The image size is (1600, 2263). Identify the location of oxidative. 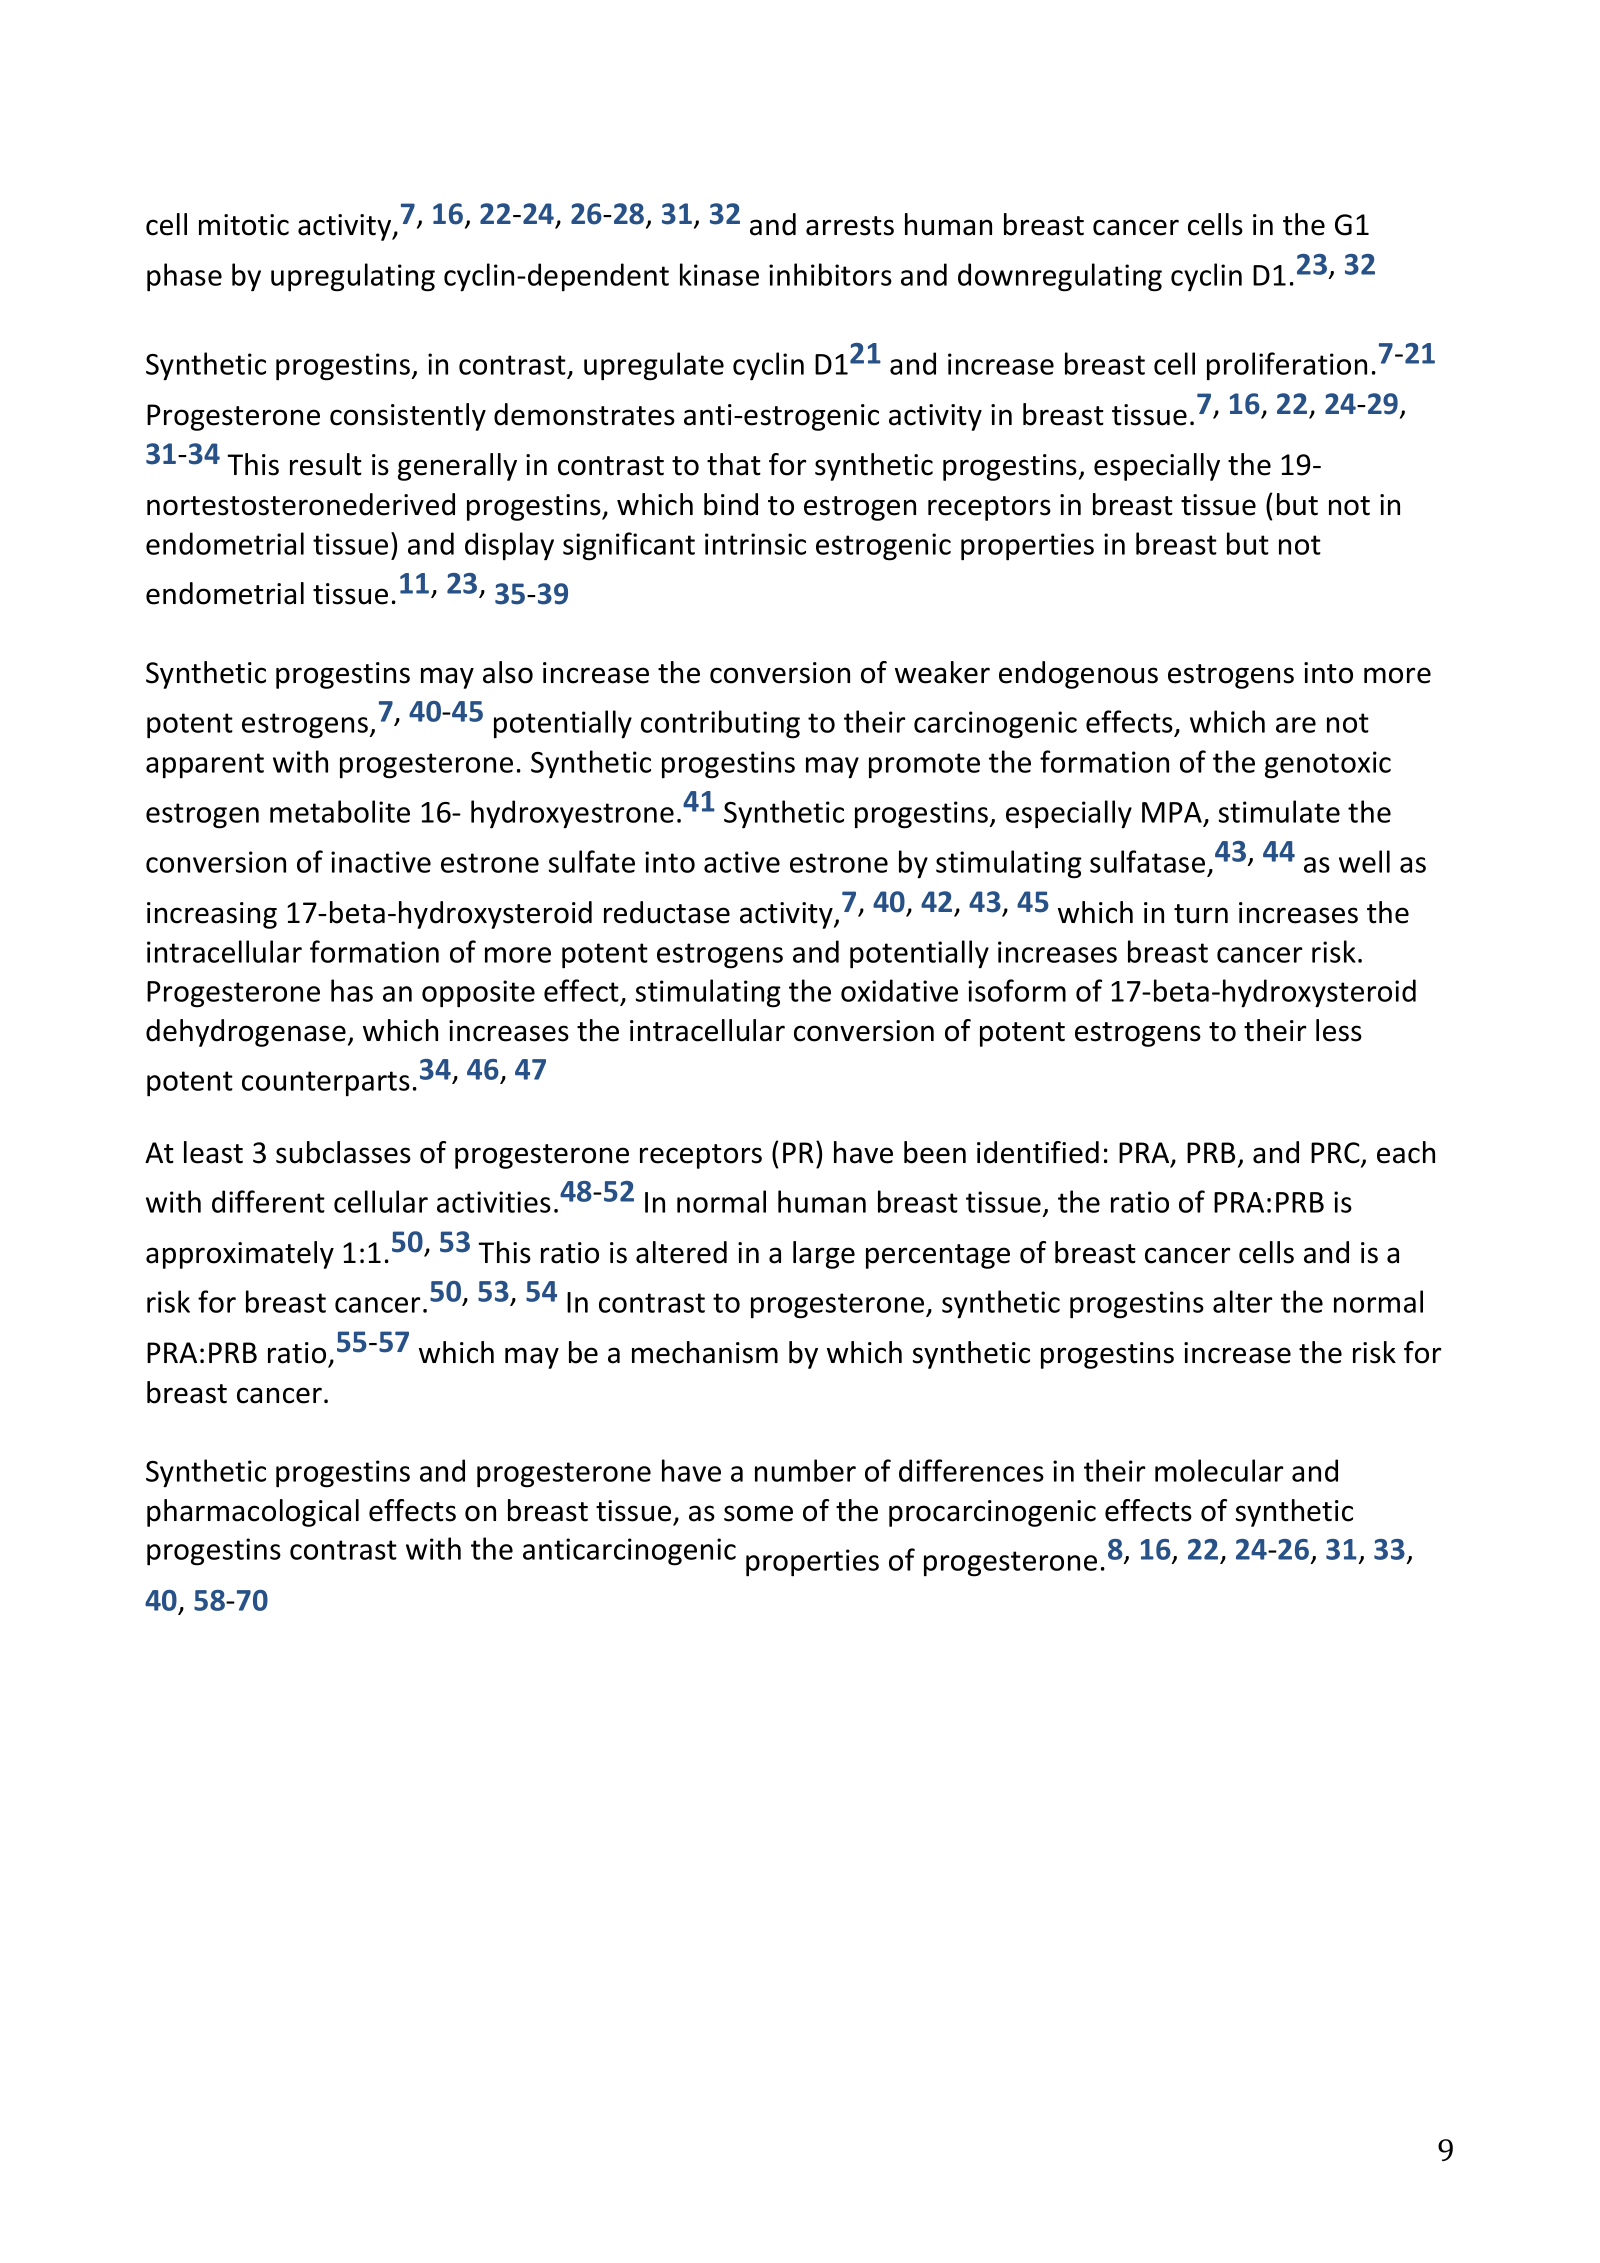
(899, 990).
